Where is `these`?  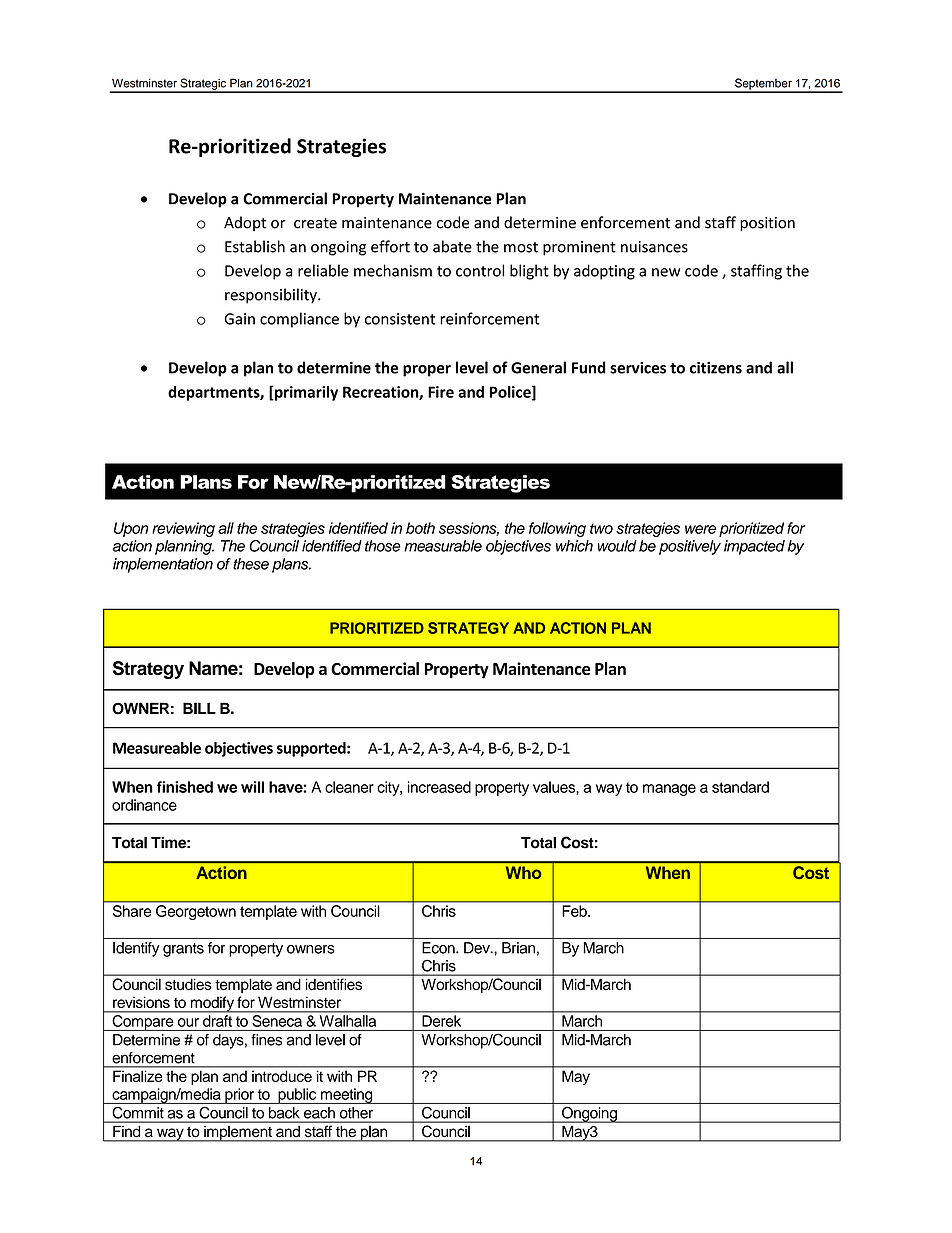 these is located at coordinates (251, 564).
